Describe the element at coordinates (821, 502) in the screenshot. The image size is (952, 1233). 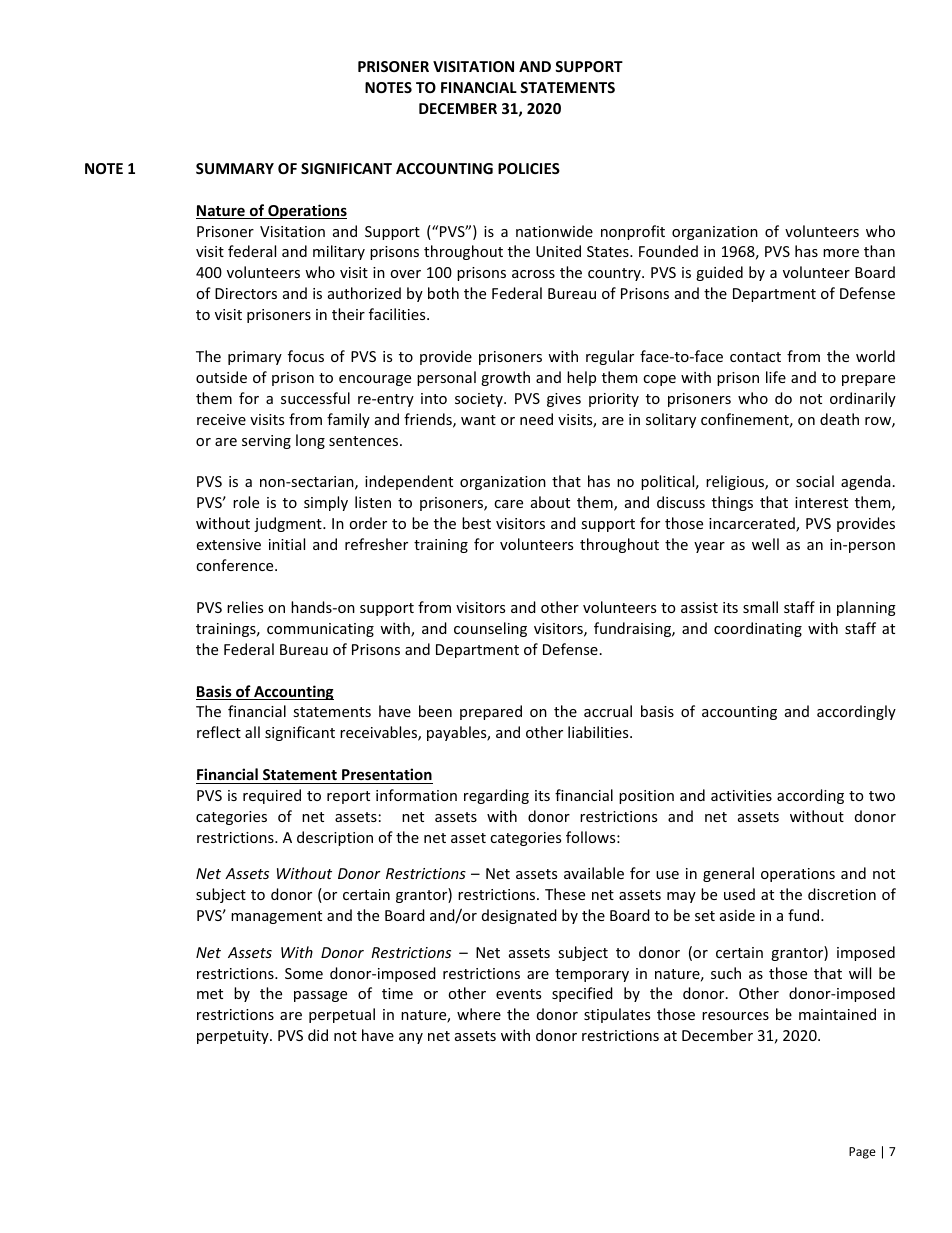
I see `interest` at that location.
